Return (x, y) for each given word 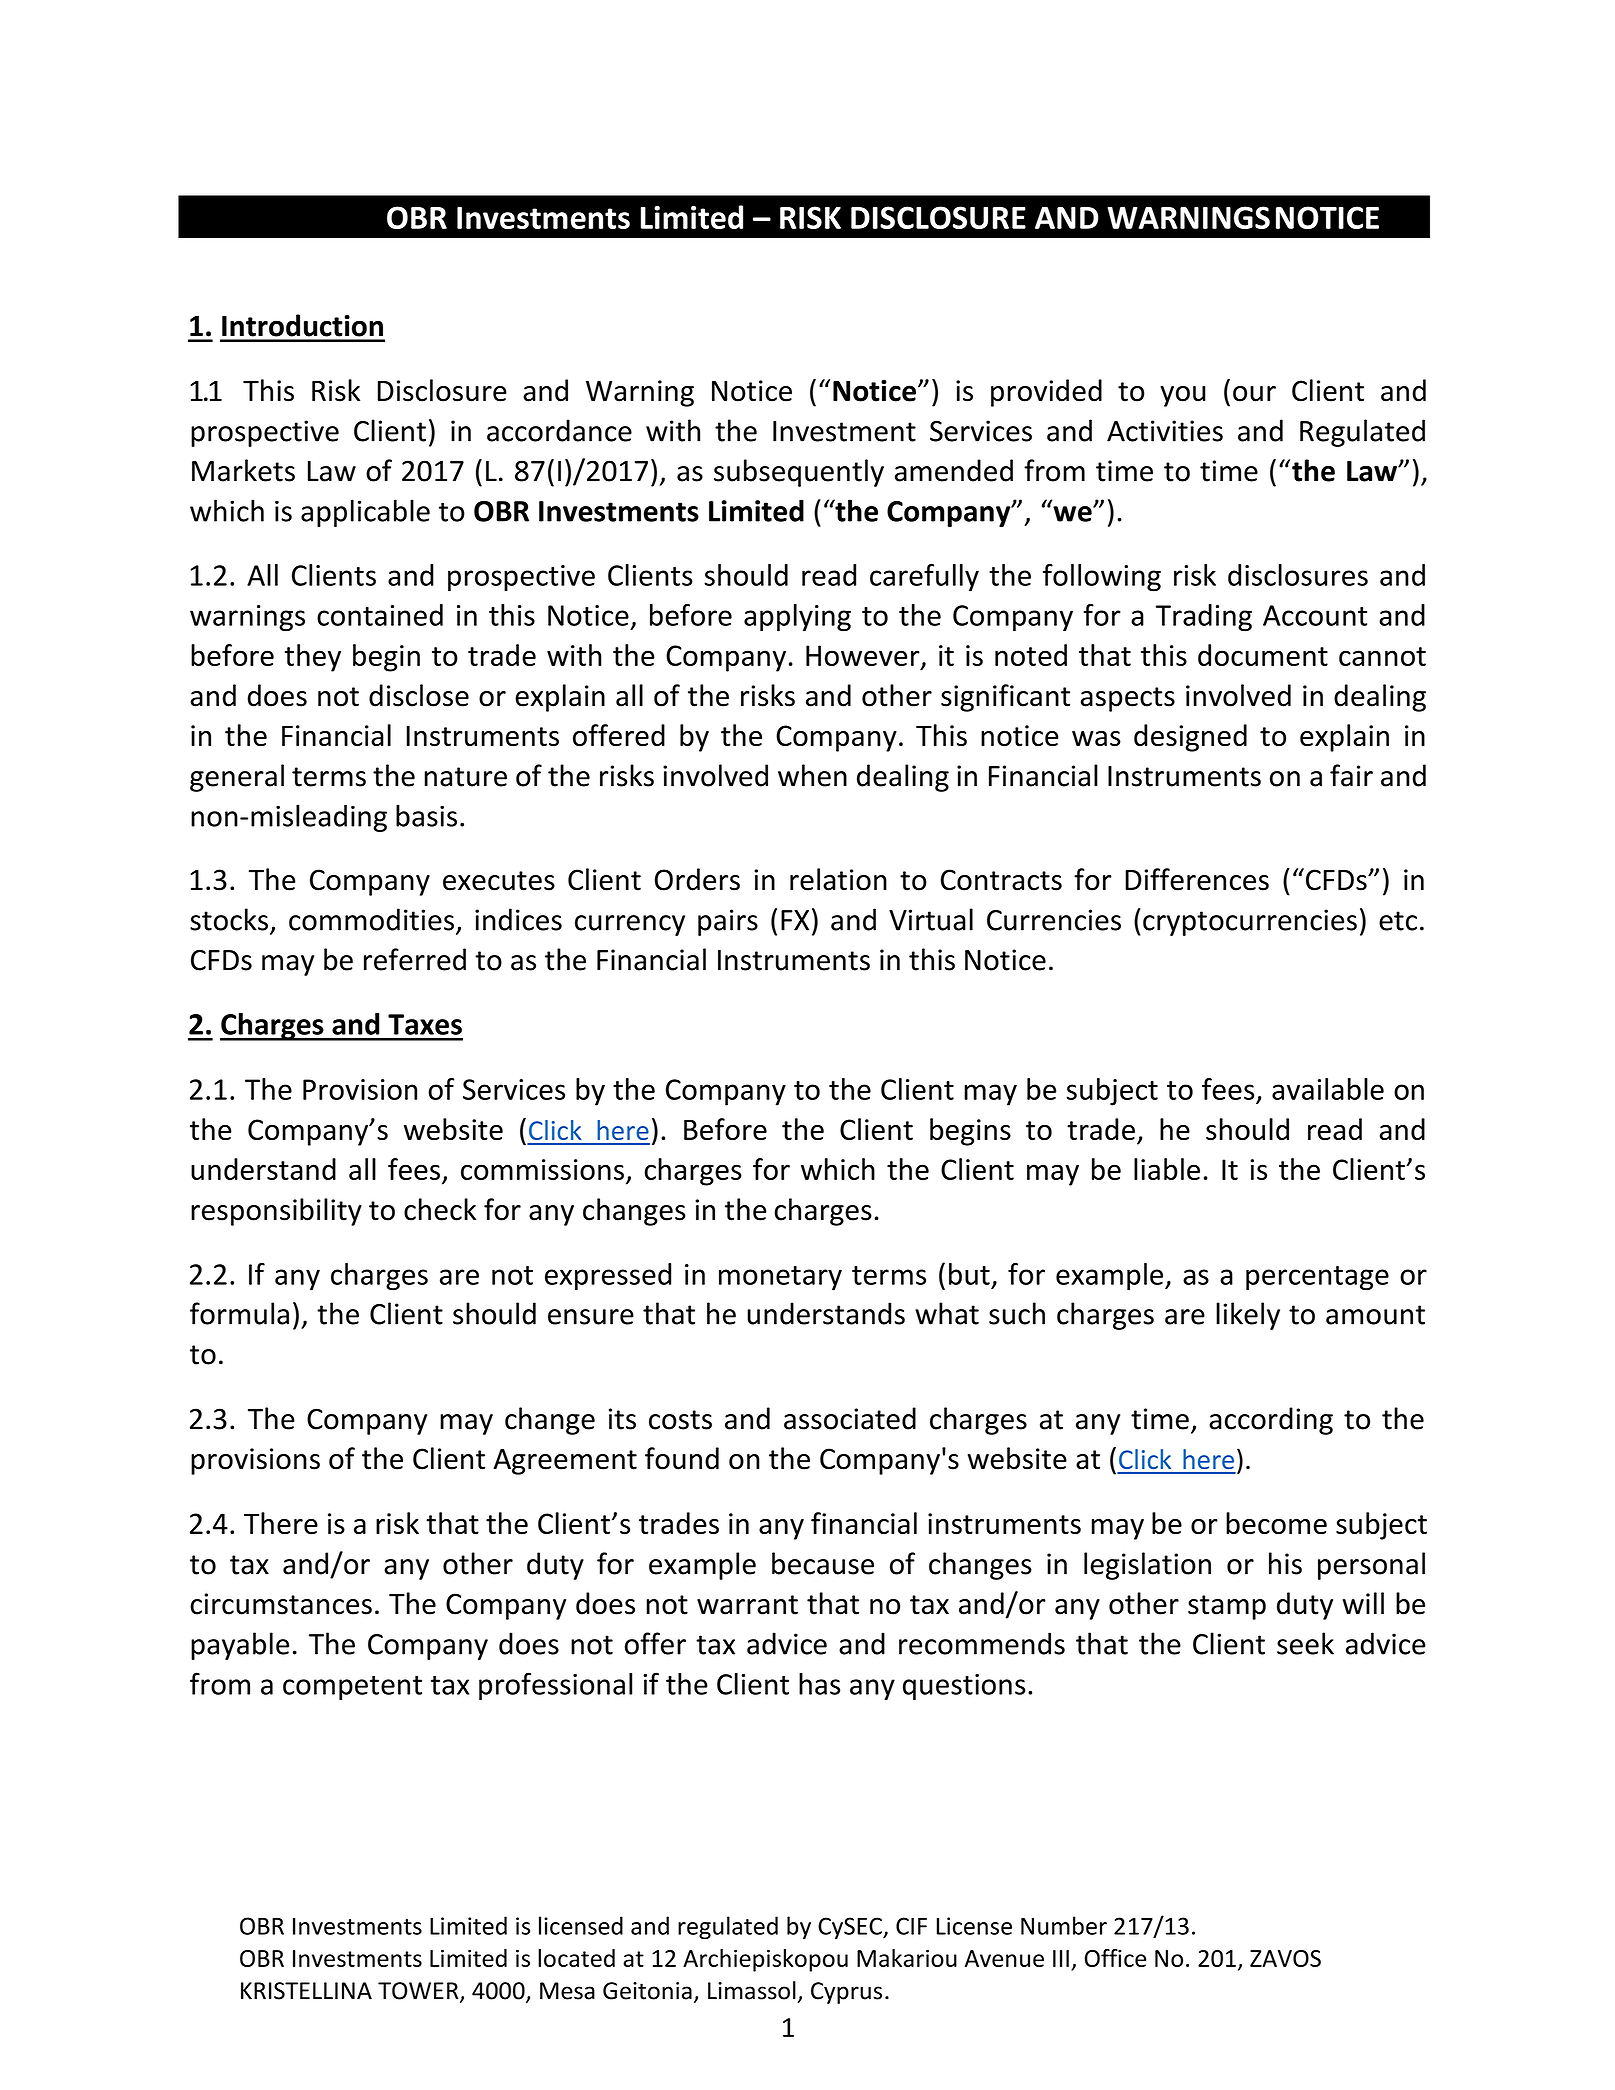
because (823, 1563)
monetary (780, 1278)
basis (426, 815)
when (812, 775)
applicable (365, 513)
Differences (1197, 879)
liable (1167, 1169)
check (440, 1209)
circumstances (281, 1604)
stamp (1227, 1607)
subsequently (799, 473)
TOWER (419, 1992)
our (1254, 394)
